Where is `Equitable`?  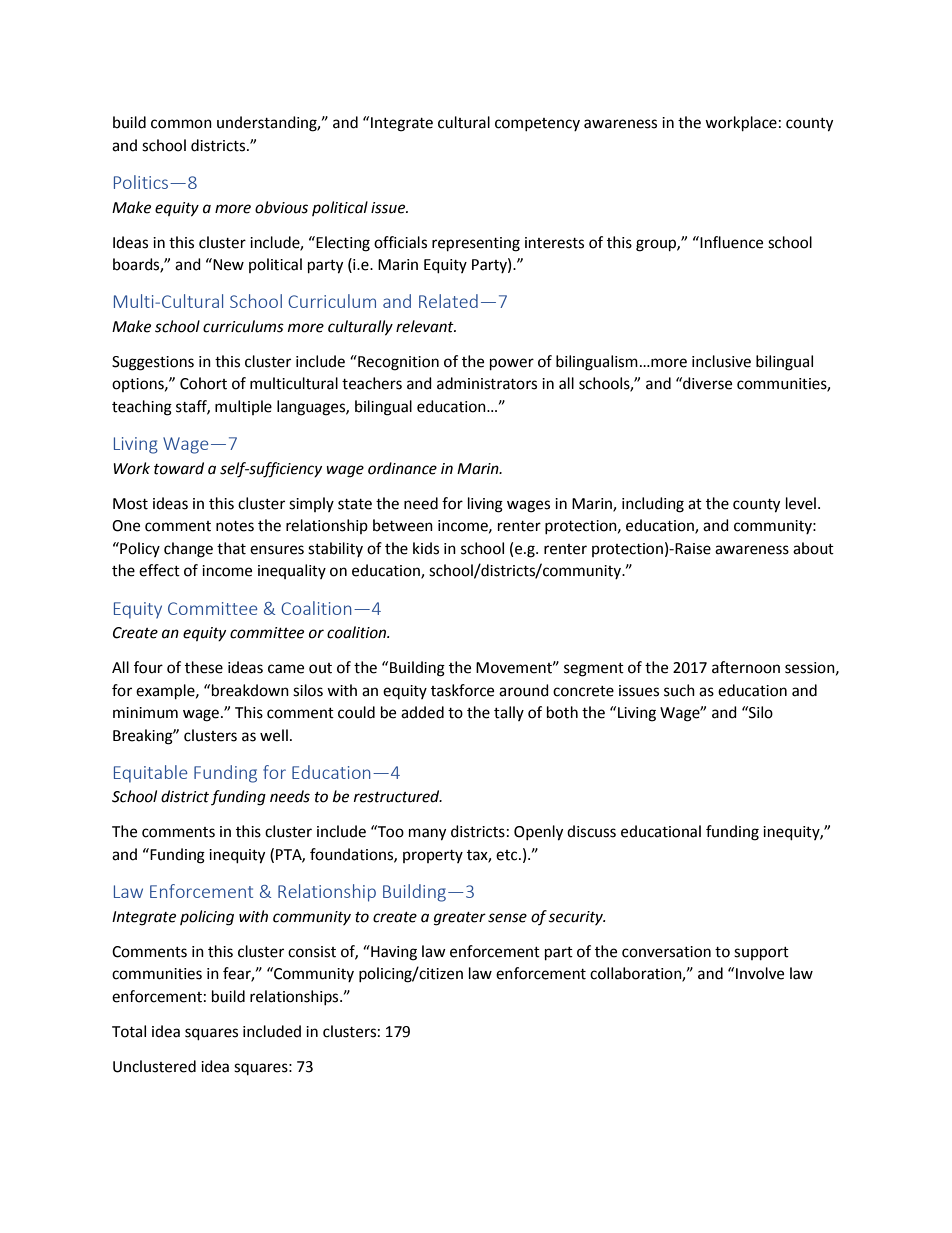
Equitable is located at coordinates (151, 774).
